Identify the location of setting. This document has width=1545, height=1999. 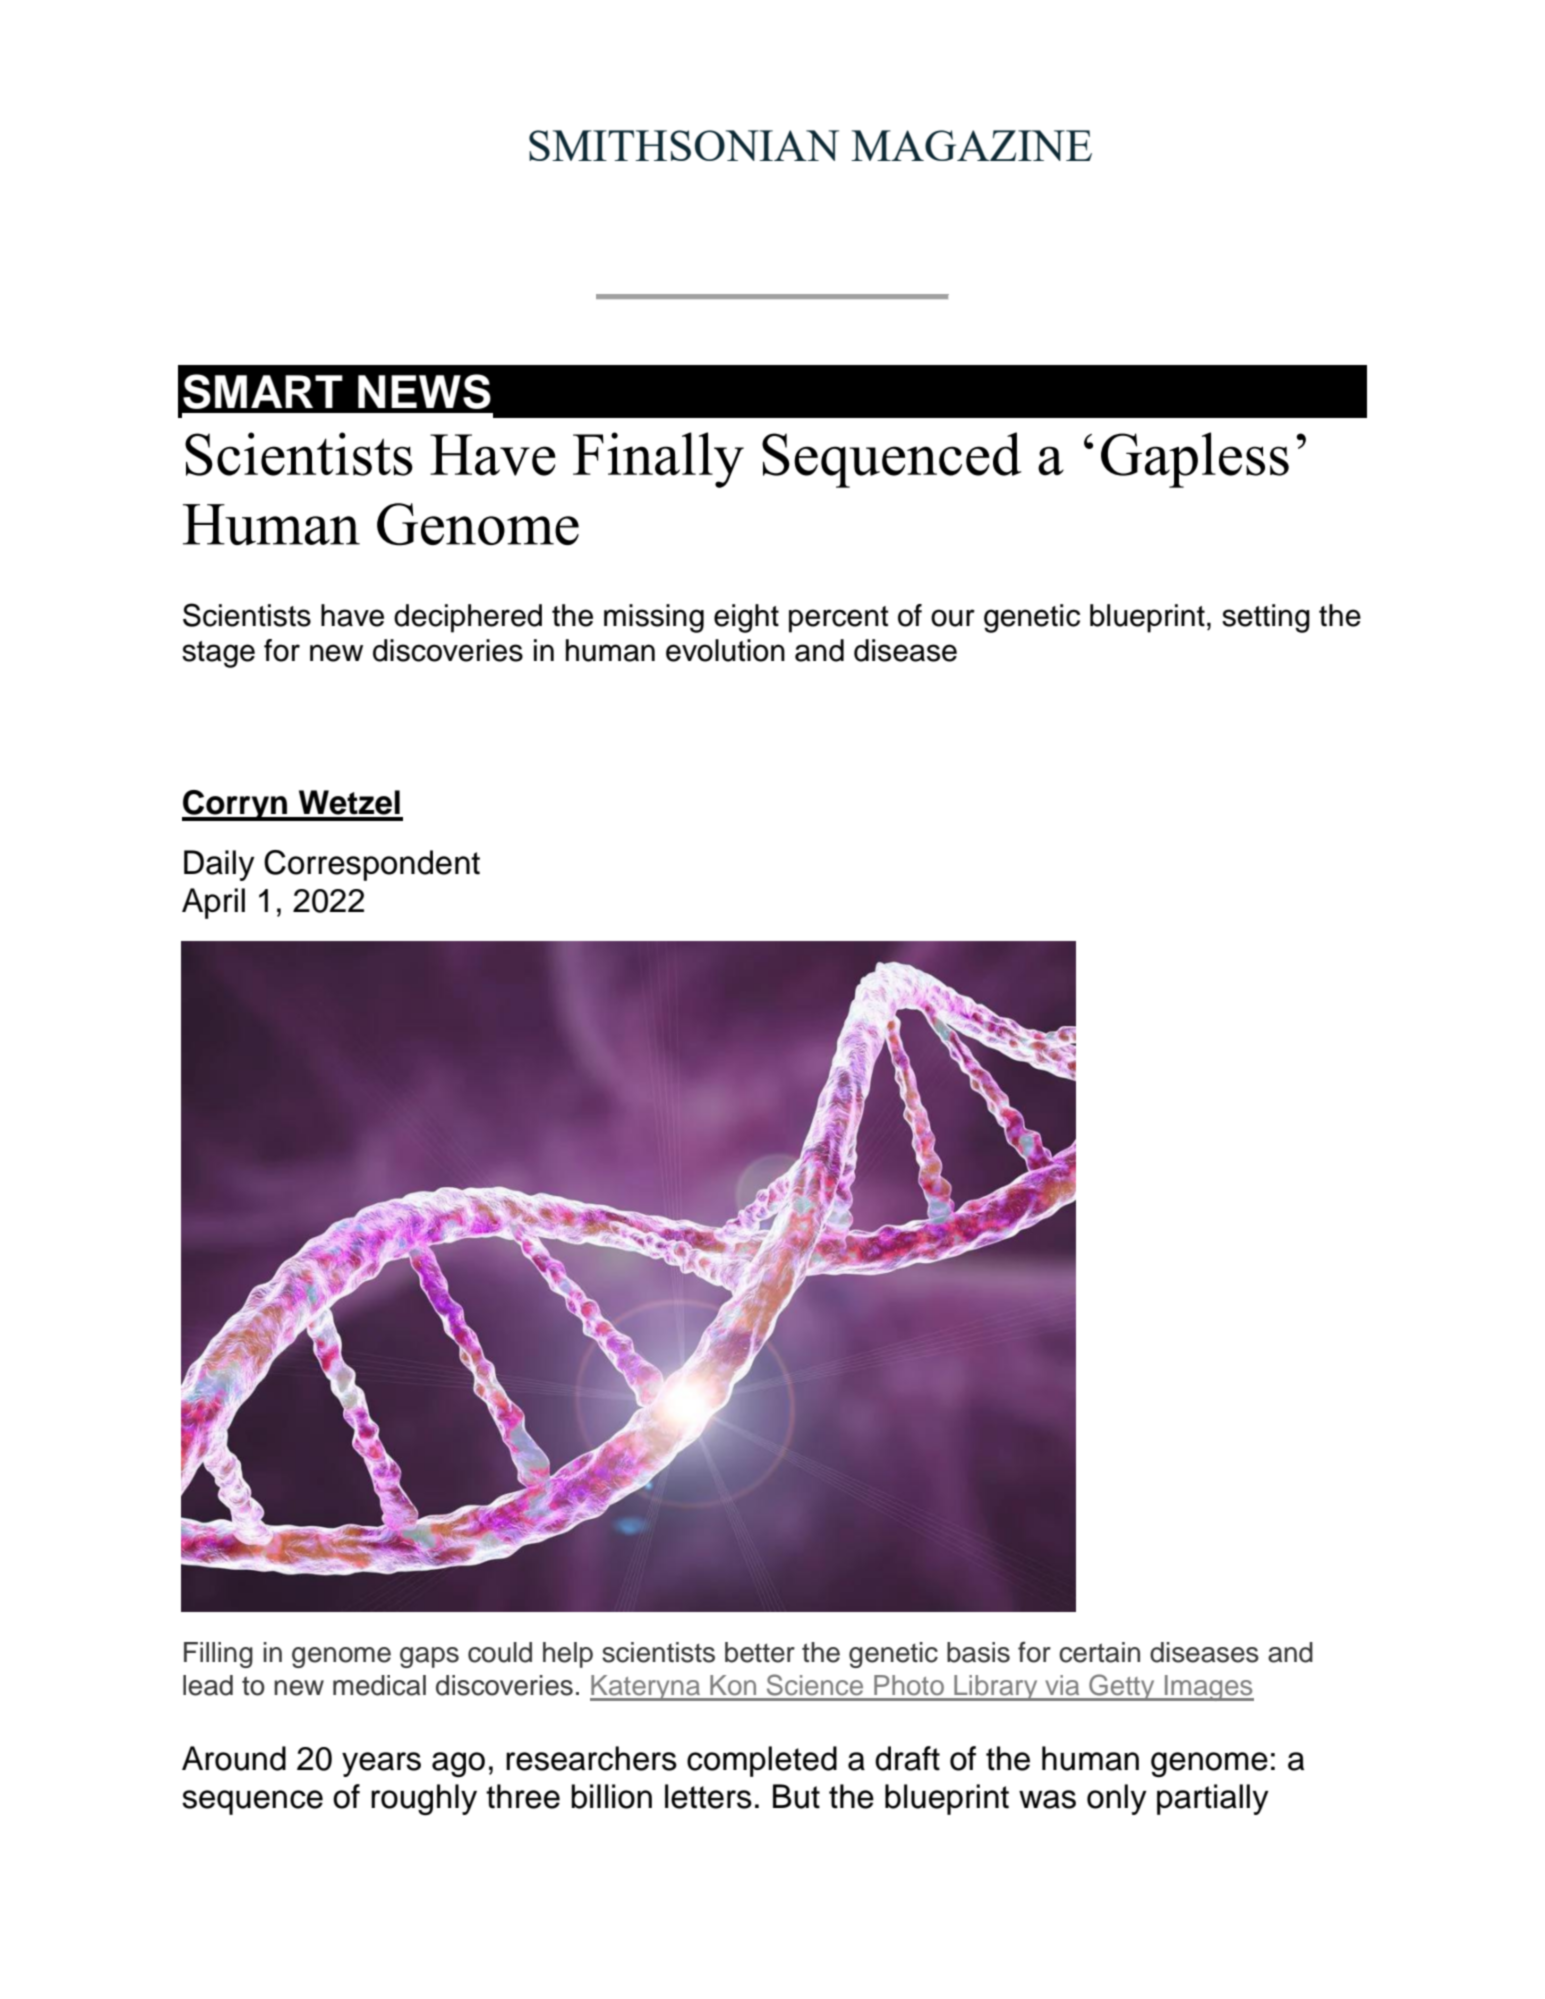
(1266, 618).
